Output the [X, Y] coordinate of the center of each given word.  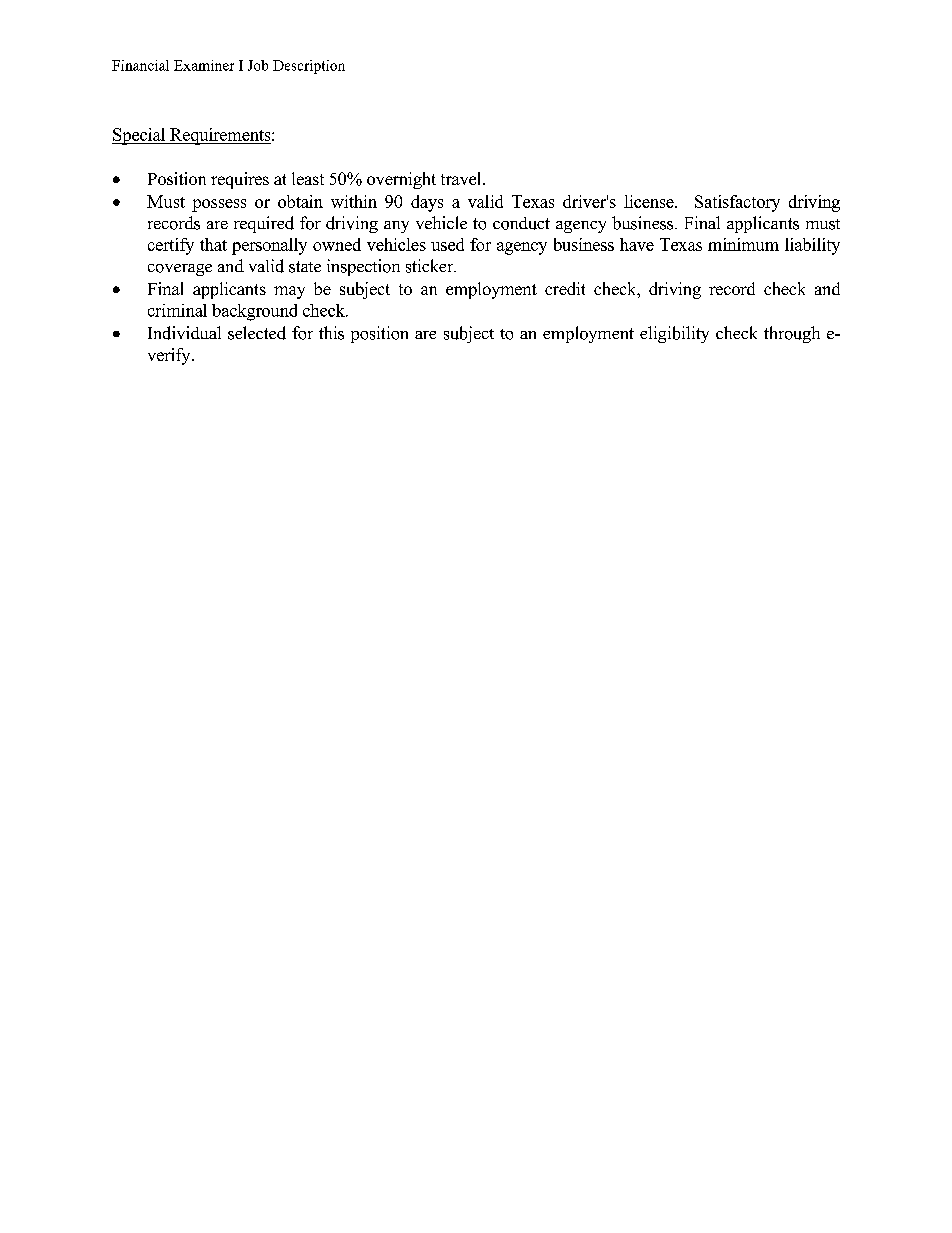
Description [309, 67]
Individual [184, 333]
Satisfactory [737, 203]
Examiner [204, 65]
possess [219, 205]
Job [258, 65]
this [331, 333]
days [427, 203]
